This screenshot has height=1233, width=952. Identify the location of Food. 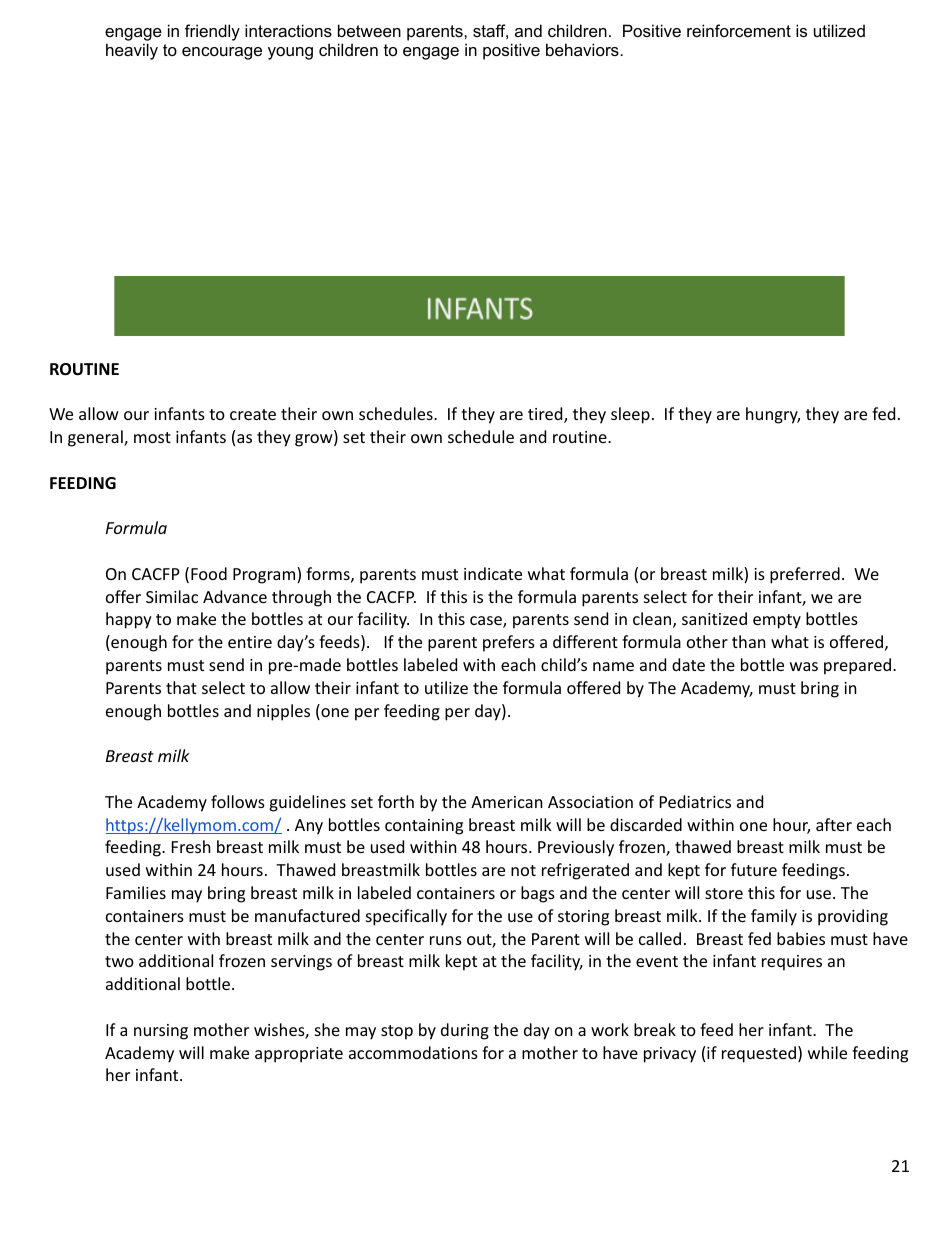
(209, 573).
